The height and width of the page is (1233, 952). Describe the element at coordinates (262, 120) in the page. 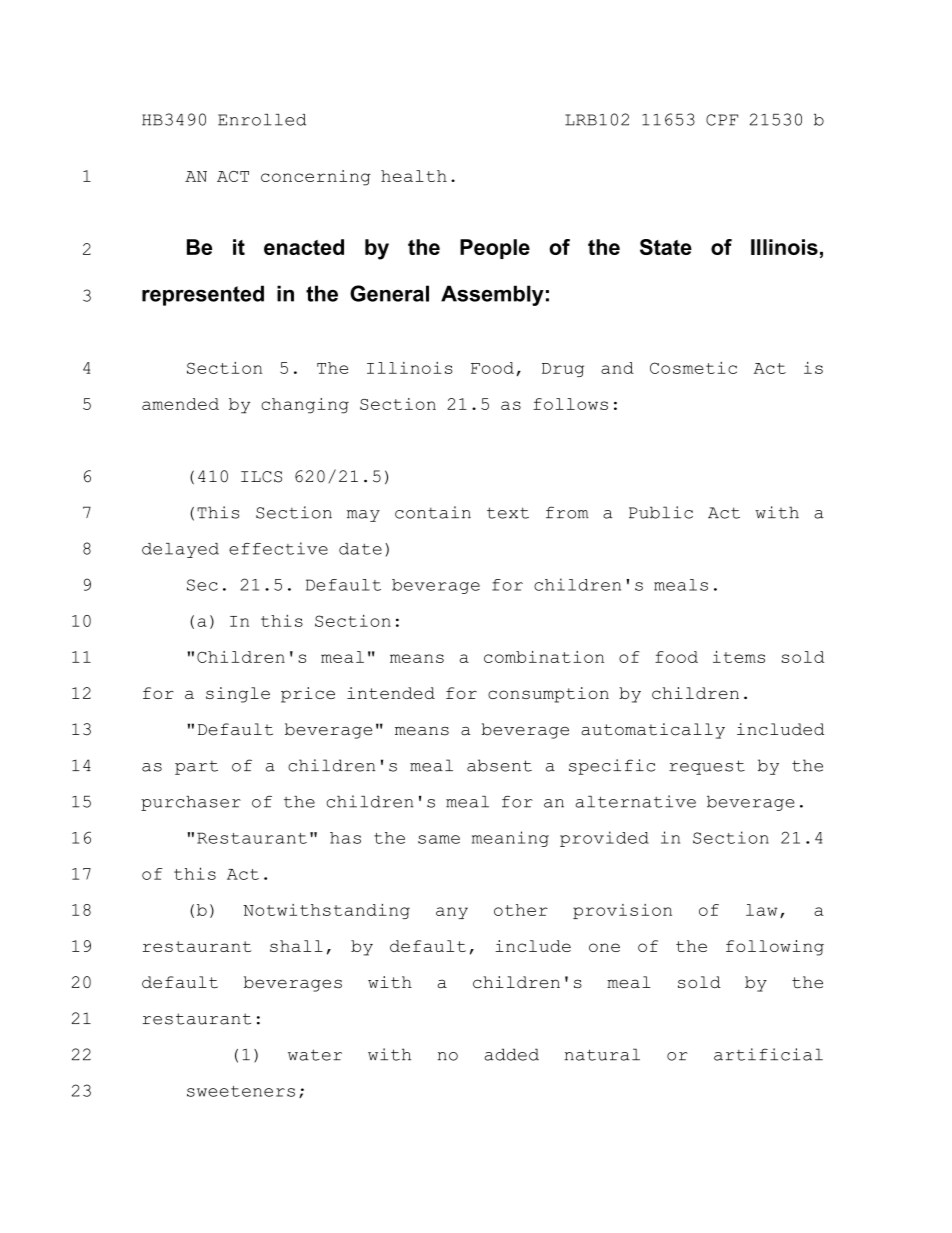

I see `Enrolled` at that location.
